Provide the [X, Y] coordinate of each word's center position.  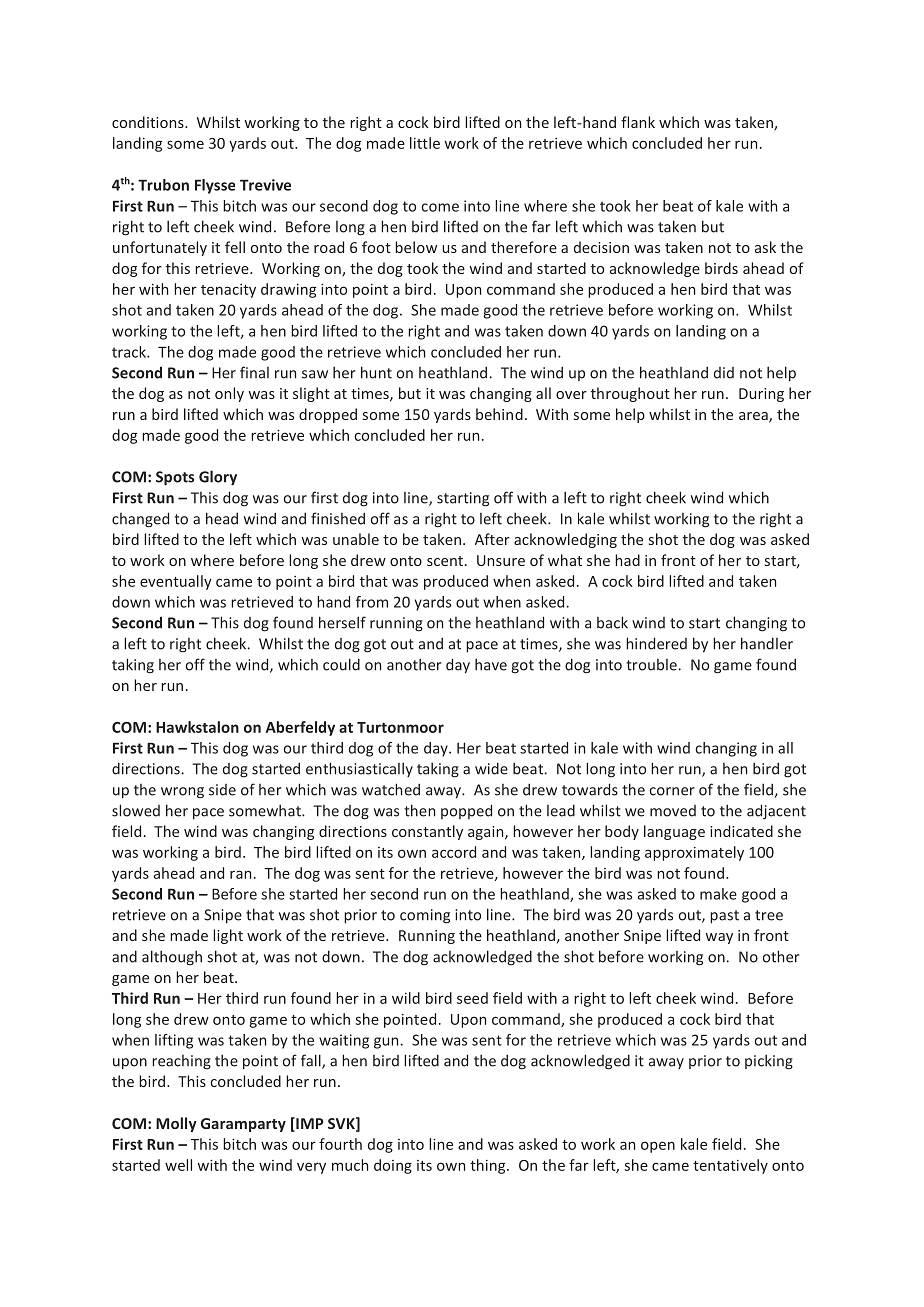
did [724, 373]
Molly [176, 1124]
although [172, 958]
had [627, 560]
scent [445, 561]
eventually [176, 582]
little [425, 143]
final [254, 372]
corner [672, 791]
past [724, 917]
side [222, 790]
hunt [376, 372]
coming [425, 916]
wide [491, 768]
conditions [149, 122]
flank [638, 122]
